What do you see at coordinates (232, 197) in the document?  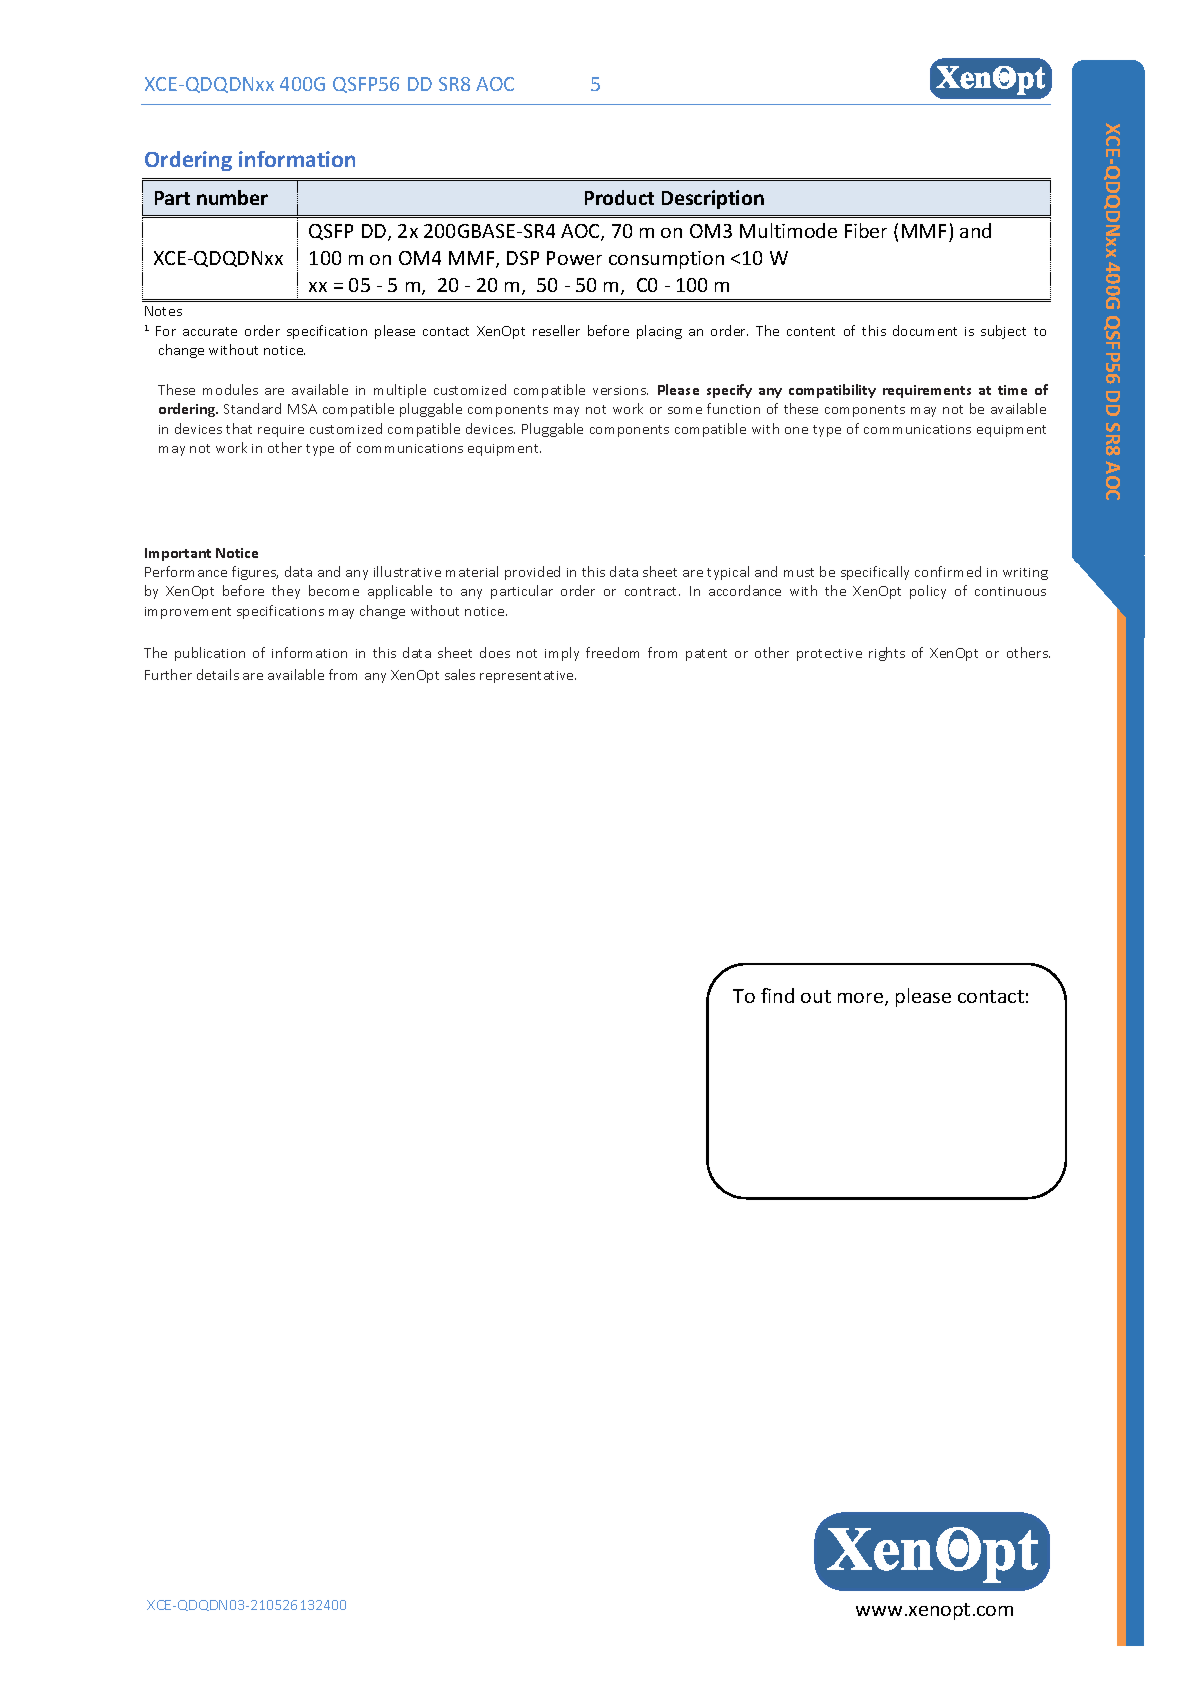 I see `number` at bounding box center [232, 197].
